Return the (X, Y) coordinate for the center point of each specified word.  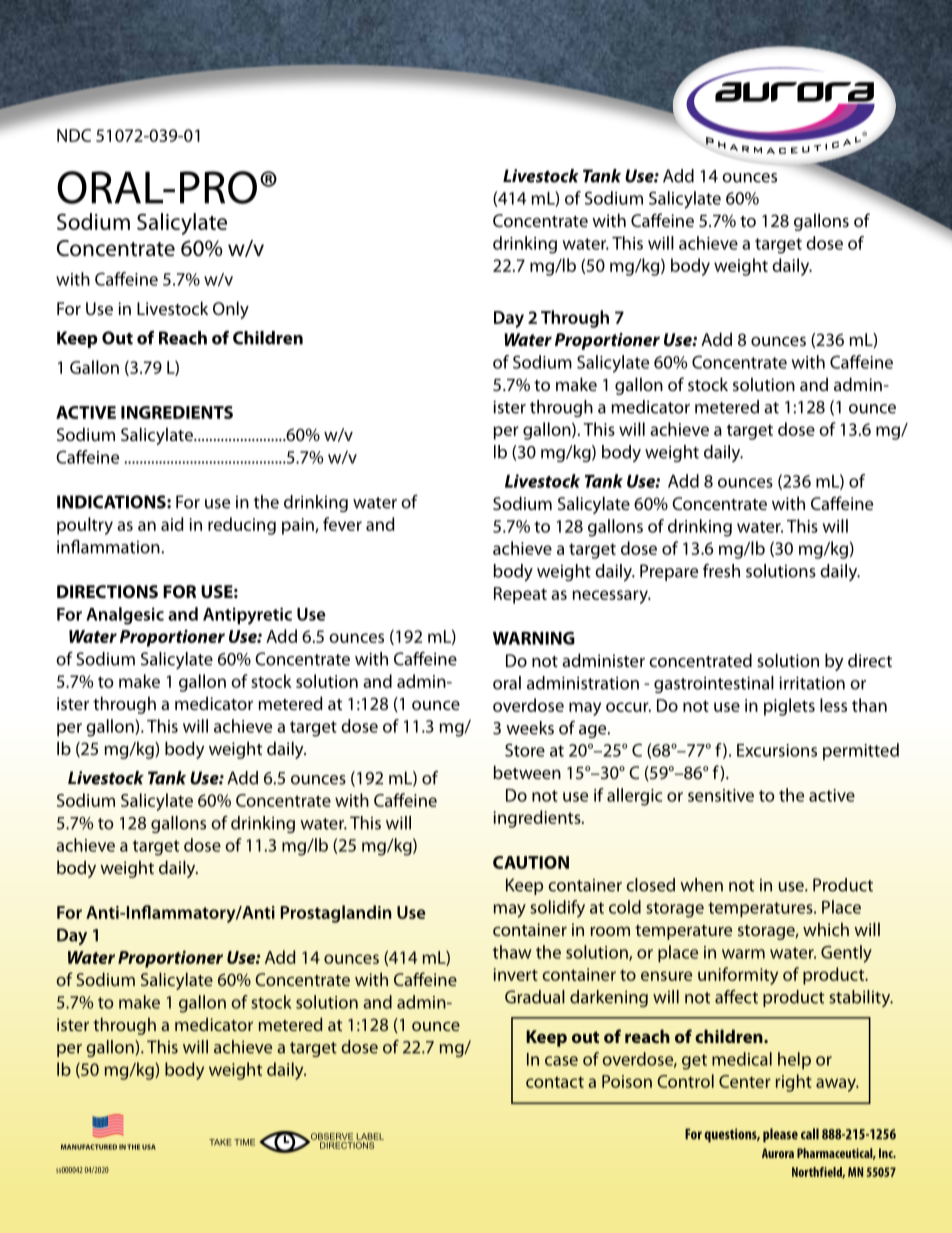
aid (172, 524)
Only (231, 310)
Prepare (669, 572)
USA (149, 1147)
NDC (74, 135)
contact (555, 1082)
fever (342, 524)
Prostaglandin (336, 914)
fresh (721, 571)
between (527, 772)
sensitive (721, 795)
